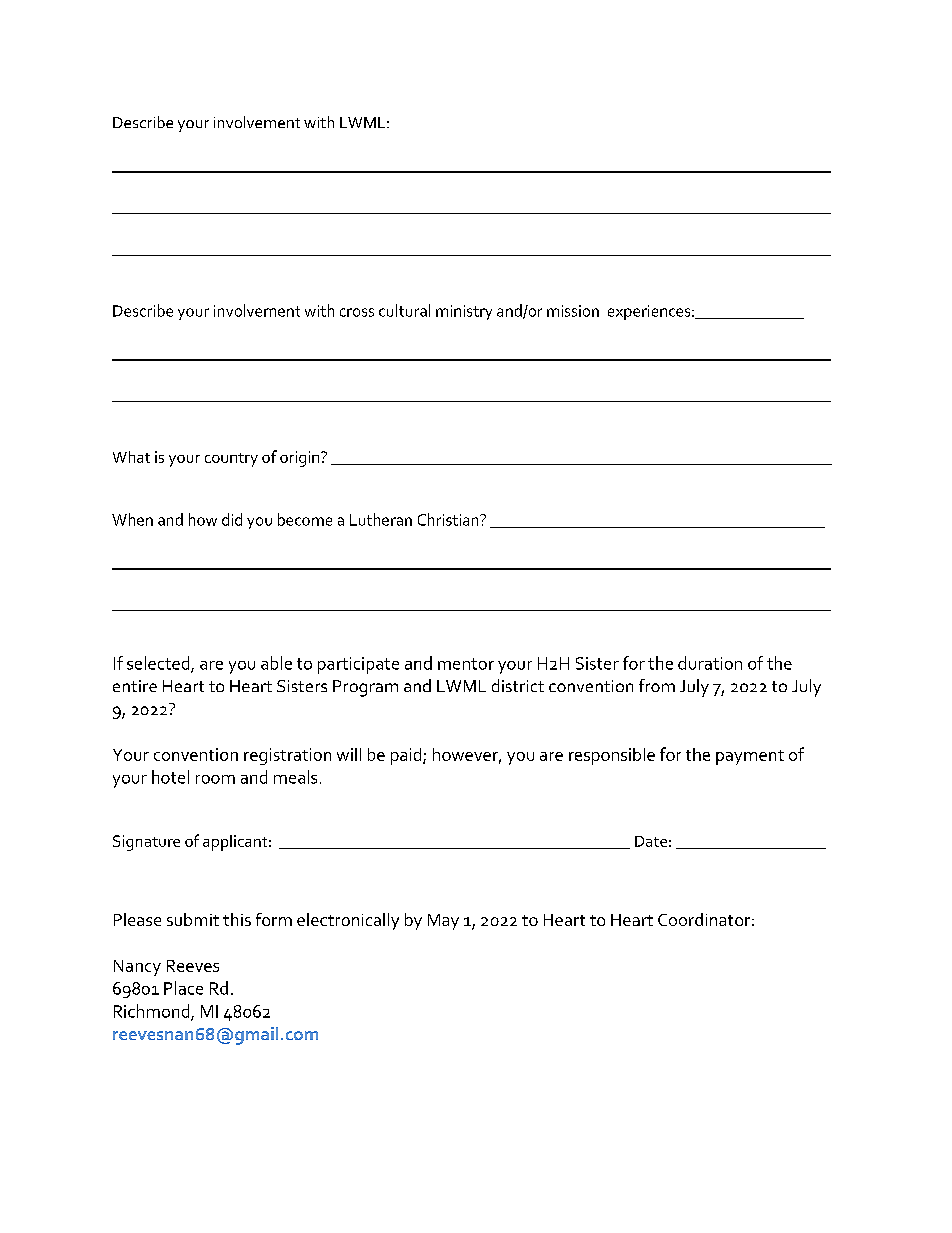  I want to click on May, so click(443, 922).
